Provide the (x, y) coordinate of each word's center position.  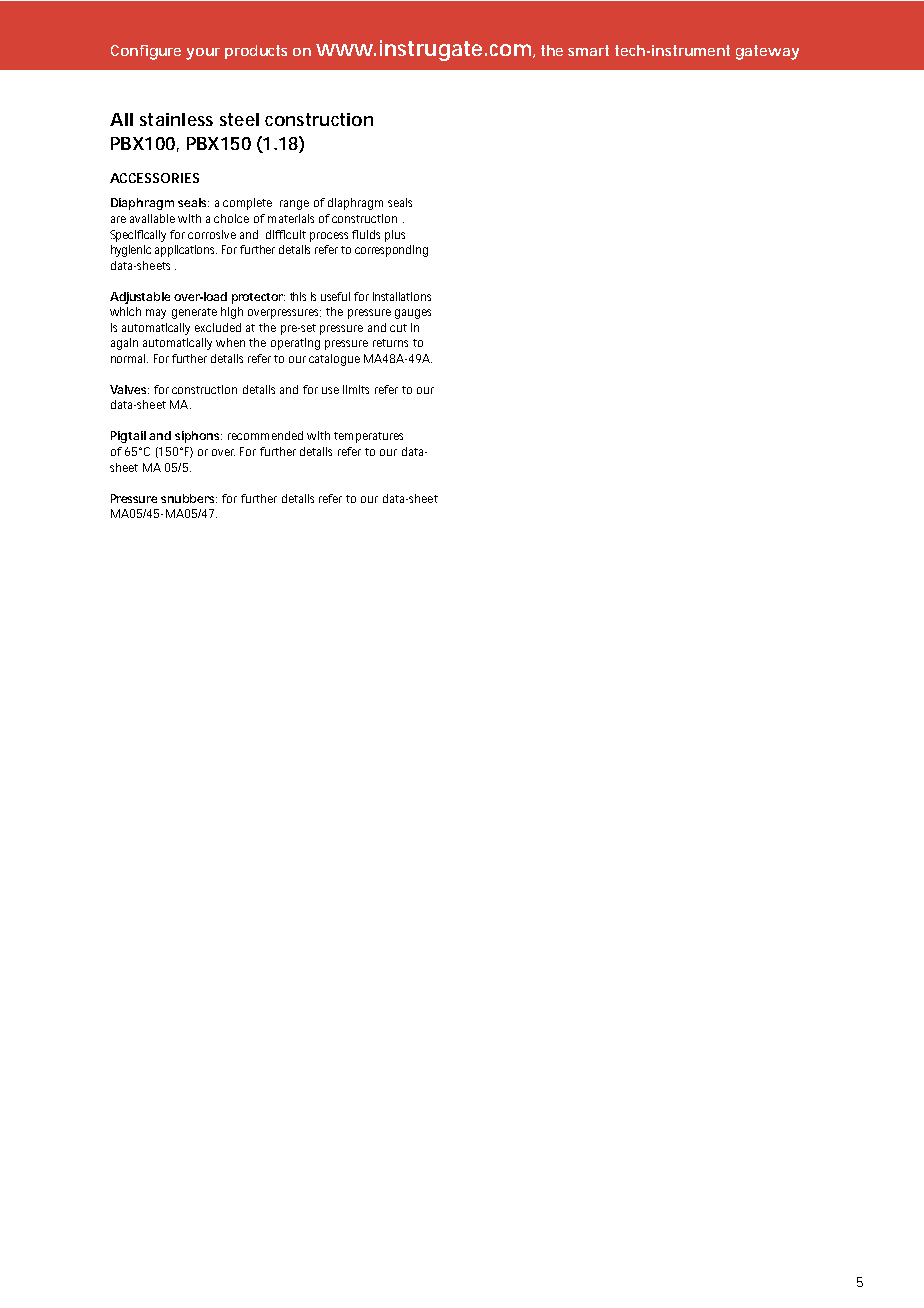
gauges (413, 314)
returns (390, 343)
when (230, 342)
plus (395, 236)
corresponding (391, 251)
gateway (767, 52)
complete (247, 204)
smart (588, 50)
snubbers (189, 498)
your (203, 54)
